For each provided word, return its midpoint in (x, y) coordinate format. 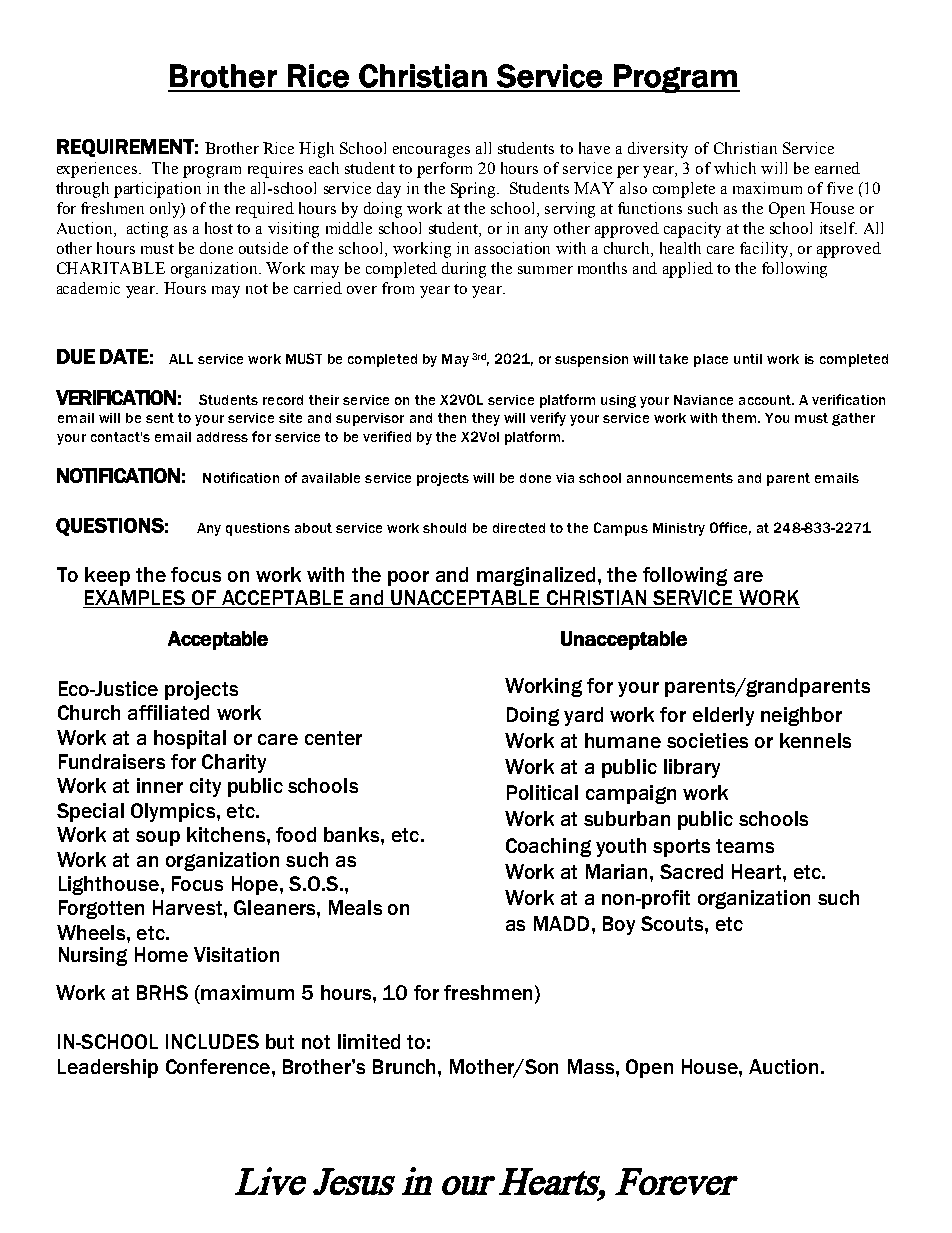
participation (157, 190)
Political (542, 792)
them (740, 418)
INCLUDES (212, 1041)
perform (444, 170)
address (222, 437)
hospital (190, 739)
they (486, 419)
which (735, 168)
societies (707, 740)
